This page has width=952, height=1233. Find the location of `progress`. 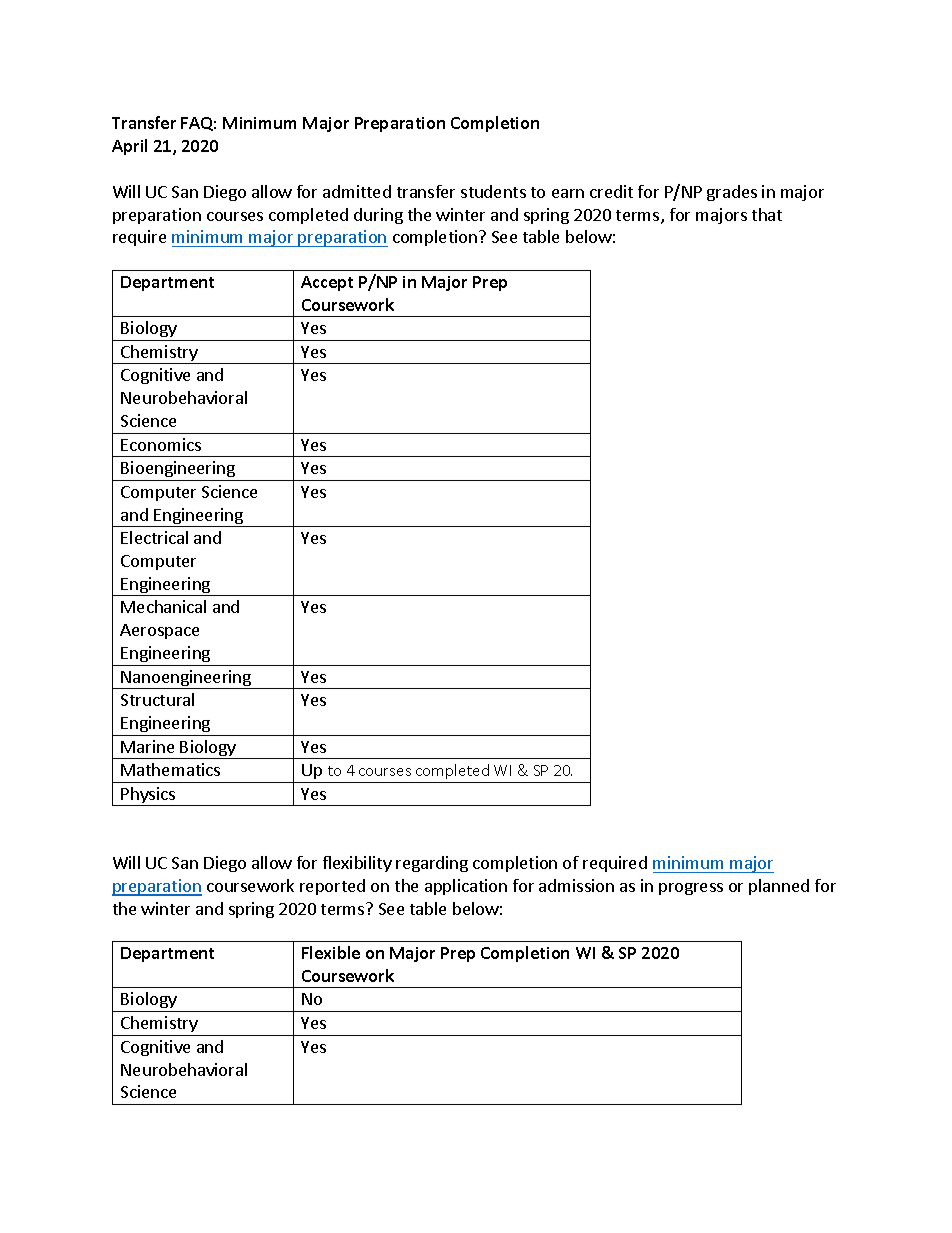

progress is located at coordinates (691, 889).
